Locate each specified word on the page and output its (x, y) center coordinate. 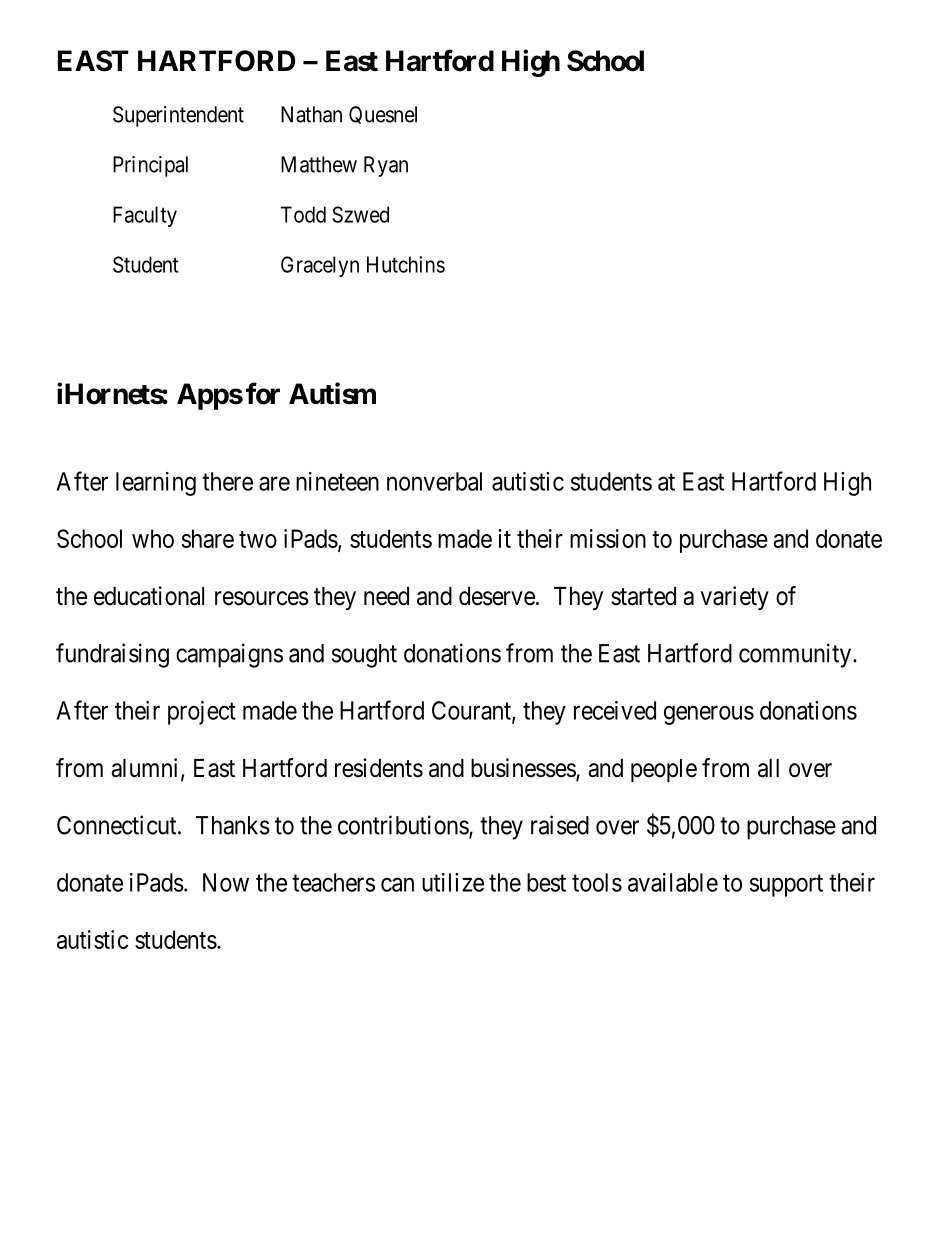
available (673, 882)
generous (709, 715)
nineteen (337, 481)
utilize (453, 882)
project (202, 713)
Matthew (319, 164)
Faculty (145, 216)
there (227, 481)
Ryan (386, 166)
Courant (472, 711)
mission (608, 538)
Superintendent (178, 116)
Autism (332, 393)
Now (226, 882)
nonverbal (434, 481)
